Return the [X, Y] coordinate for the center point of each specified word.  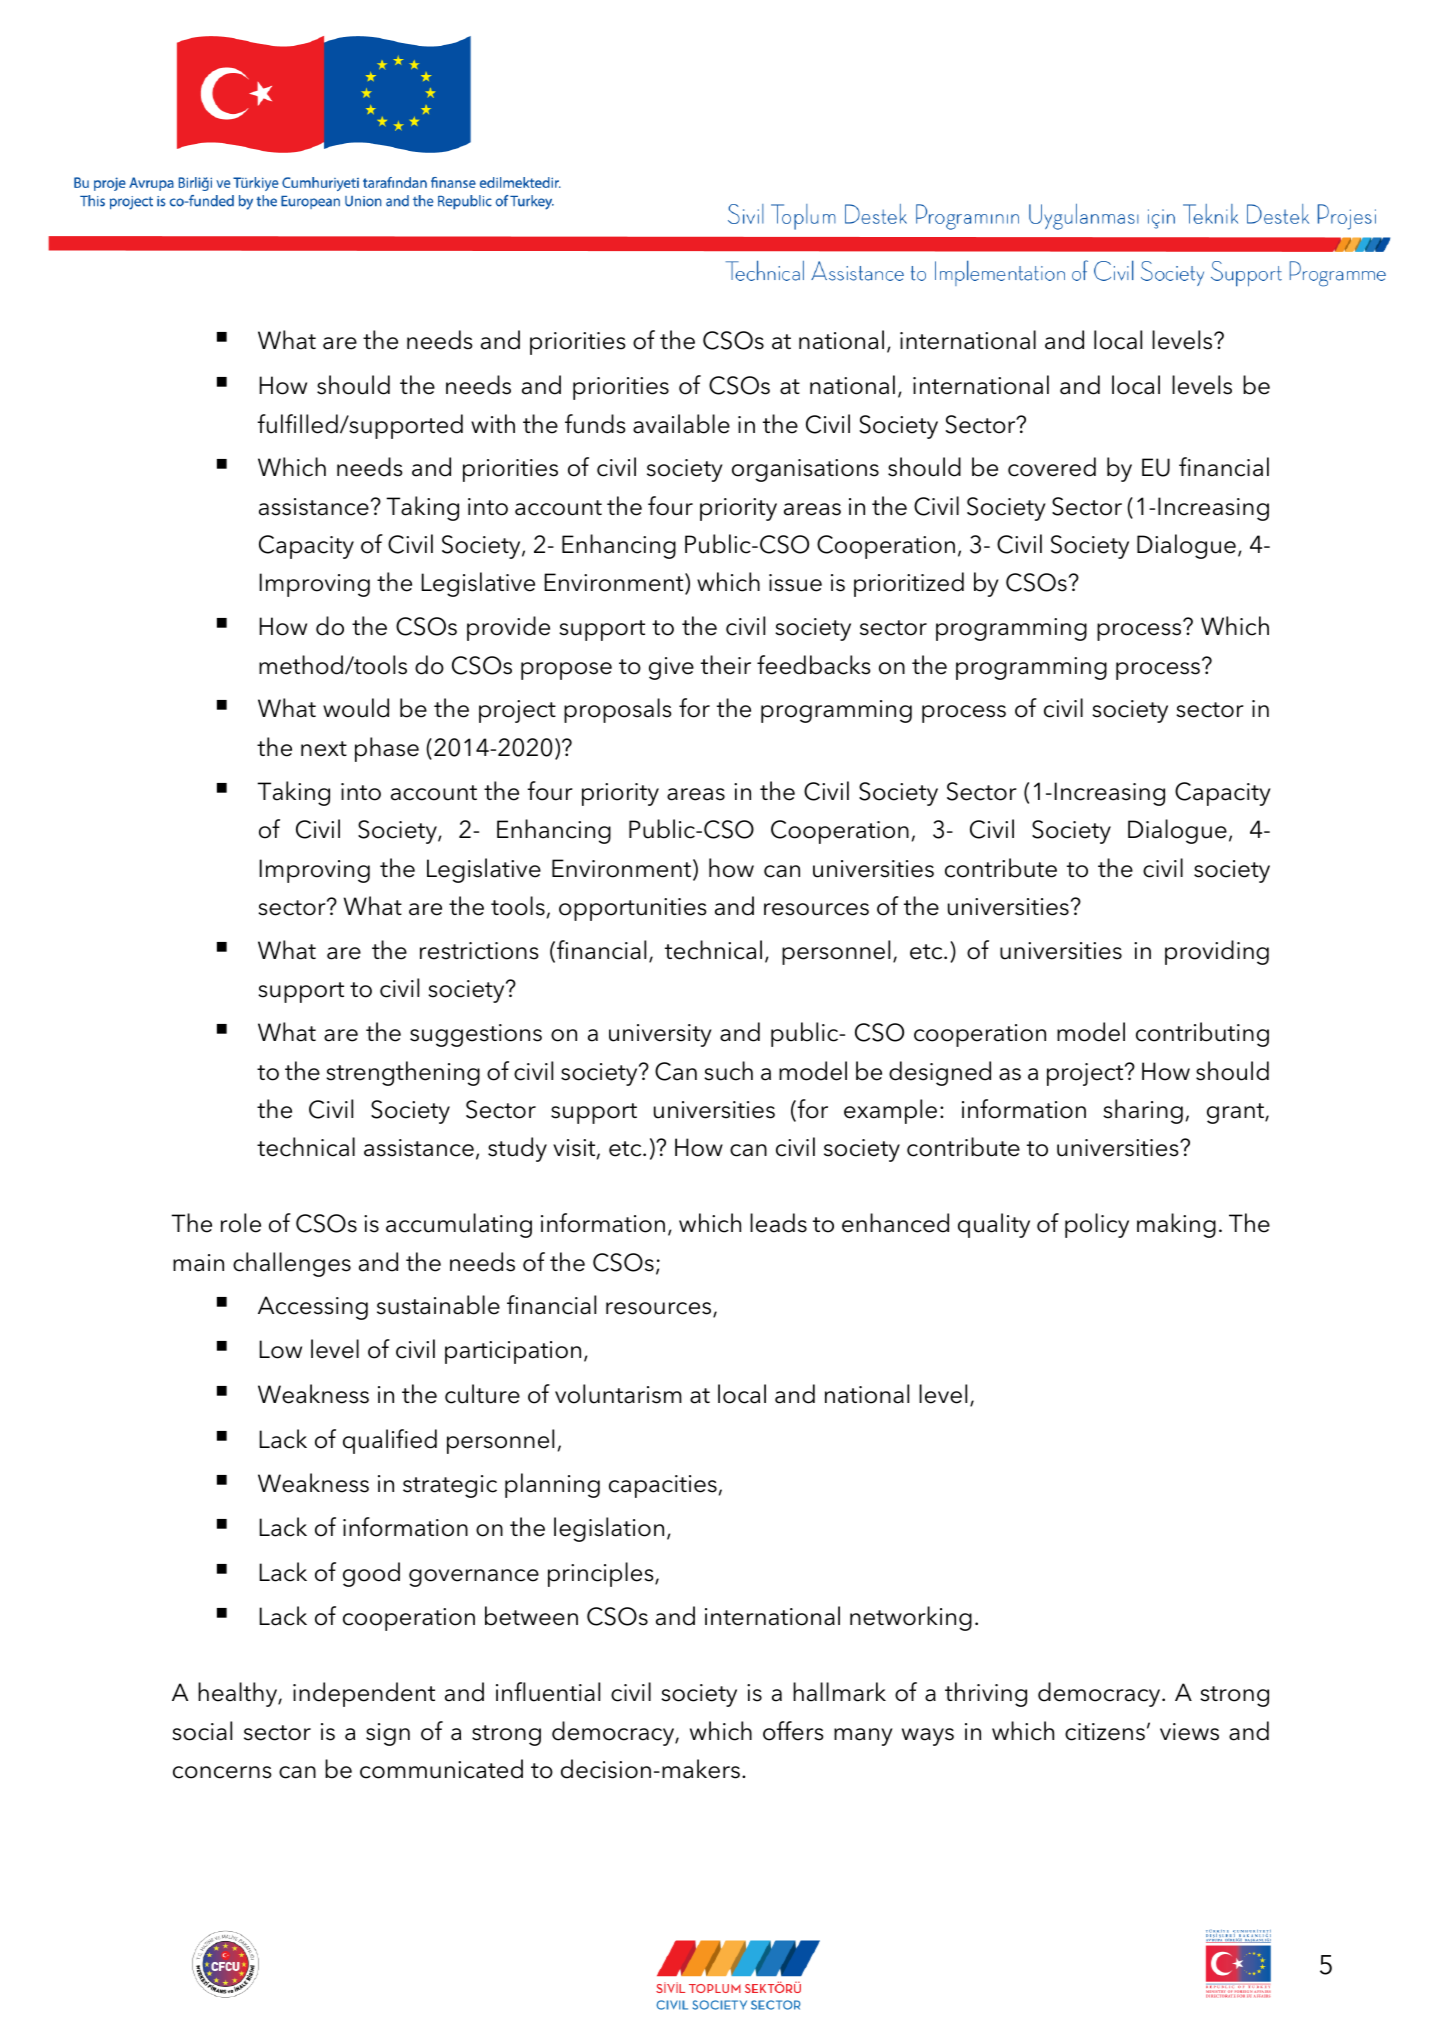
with [493, 423]
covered [1052, 467]
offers [793, 1731]
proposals [617, 710]
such [728, 1071]
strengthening [403, 1073]
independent [364, 1694]
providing [1217, 952]
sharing [1143, 1111]
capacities [663, 1486]
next [324, 749]
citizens [1105, 1732]
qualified [390, 1441]
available [681, 424]
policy [1097, 1225]
